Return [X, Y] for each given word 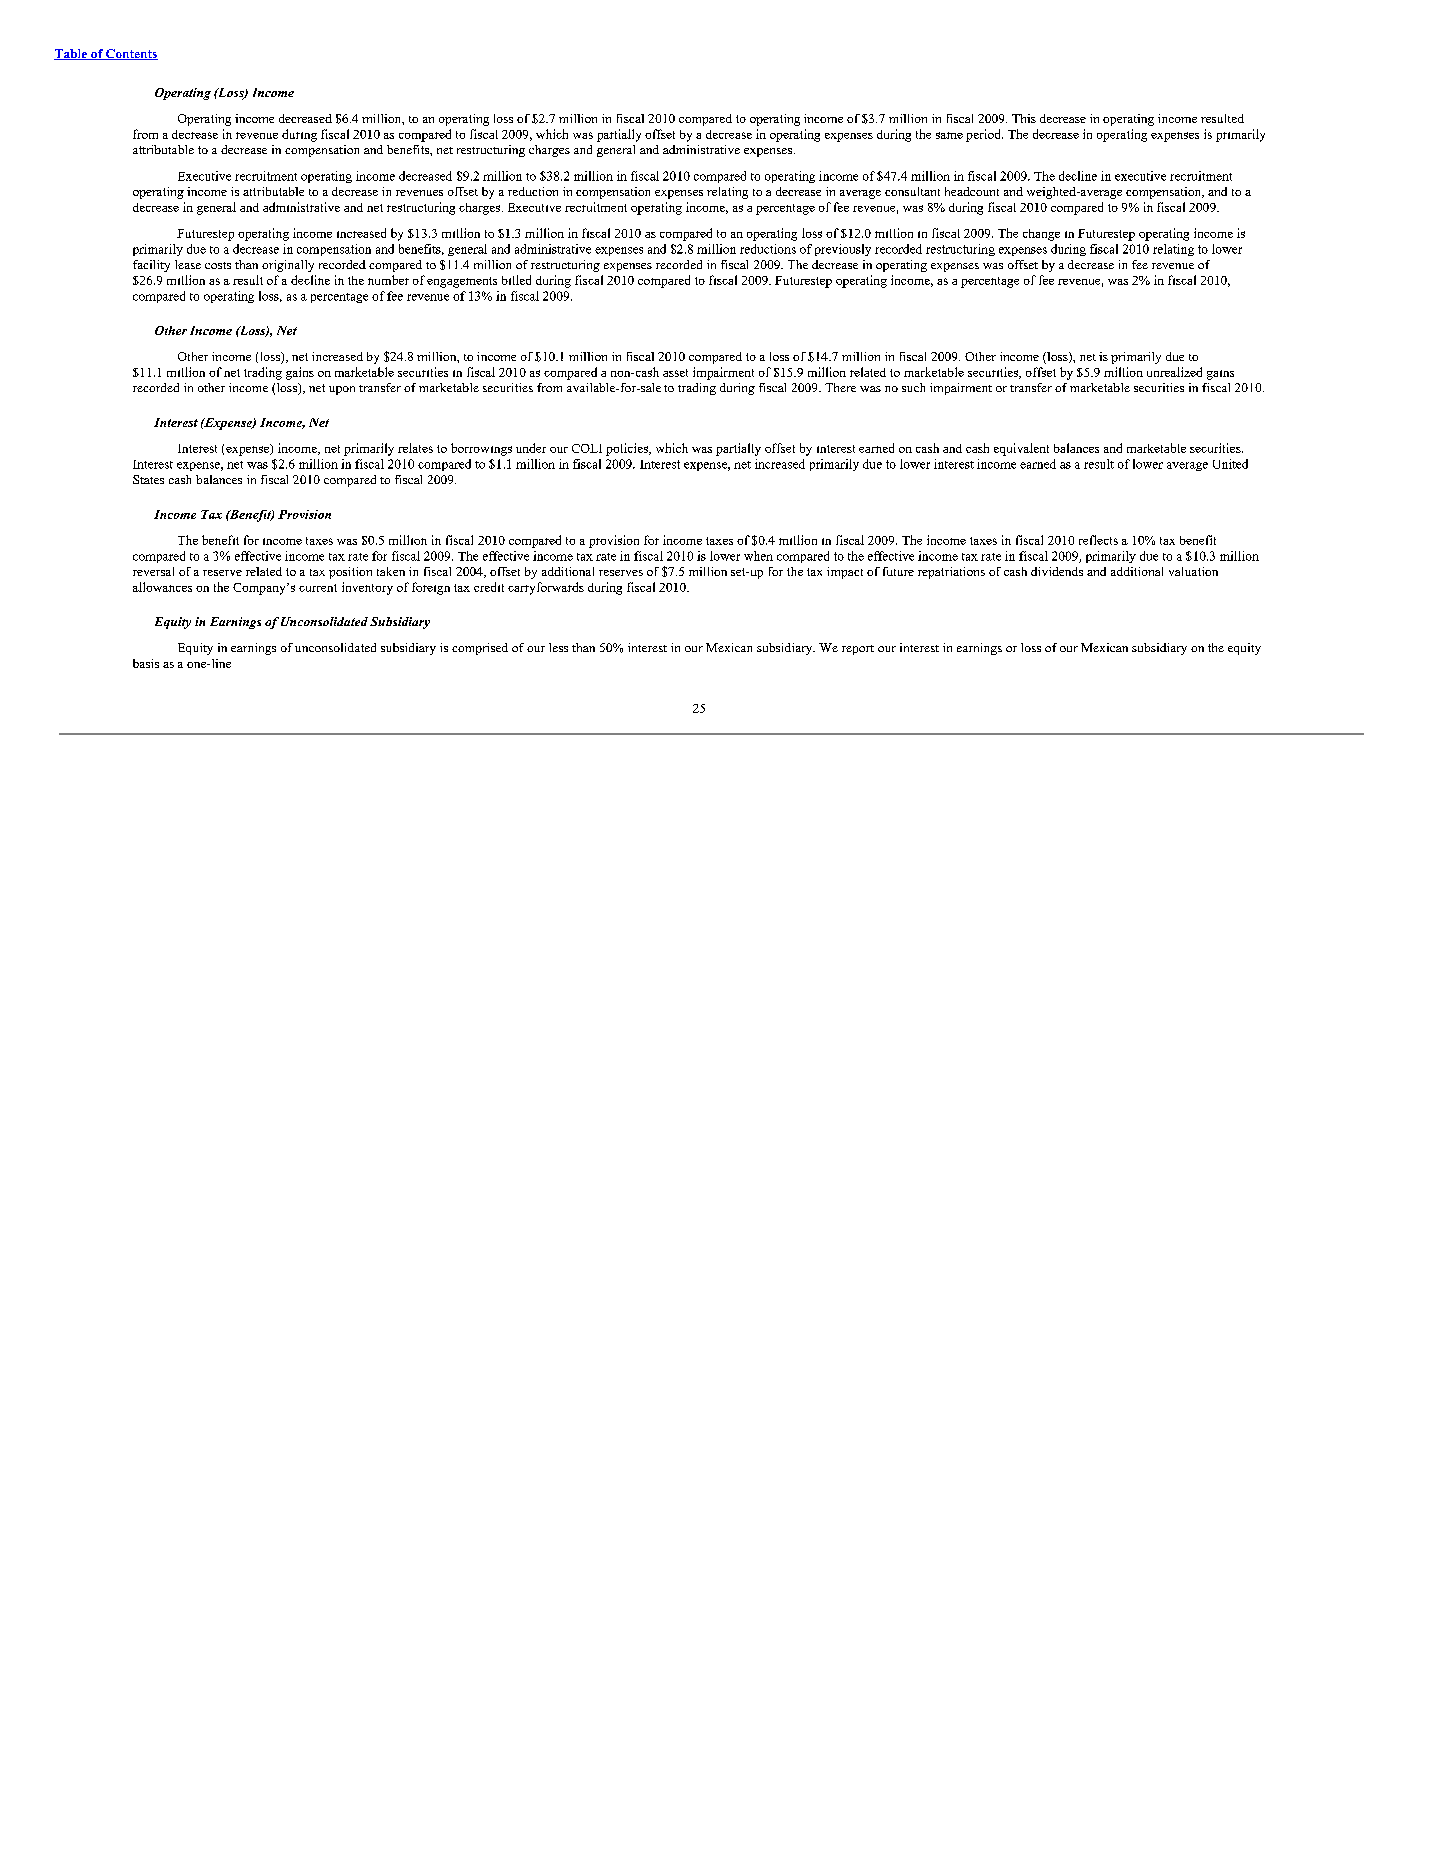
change [1041, 235]
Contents [131, 54]
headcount [972, 191]
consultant [912, 191]
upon [342, 390]
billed [516, 280]
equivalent [1021, 449]
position [350, 573]
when [758, 556]
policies [628, 449]
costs [218, 265]
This [1024, 118]
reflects [1098, 540]
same [949, 135]
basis [146, 663]
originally [288, 266]
